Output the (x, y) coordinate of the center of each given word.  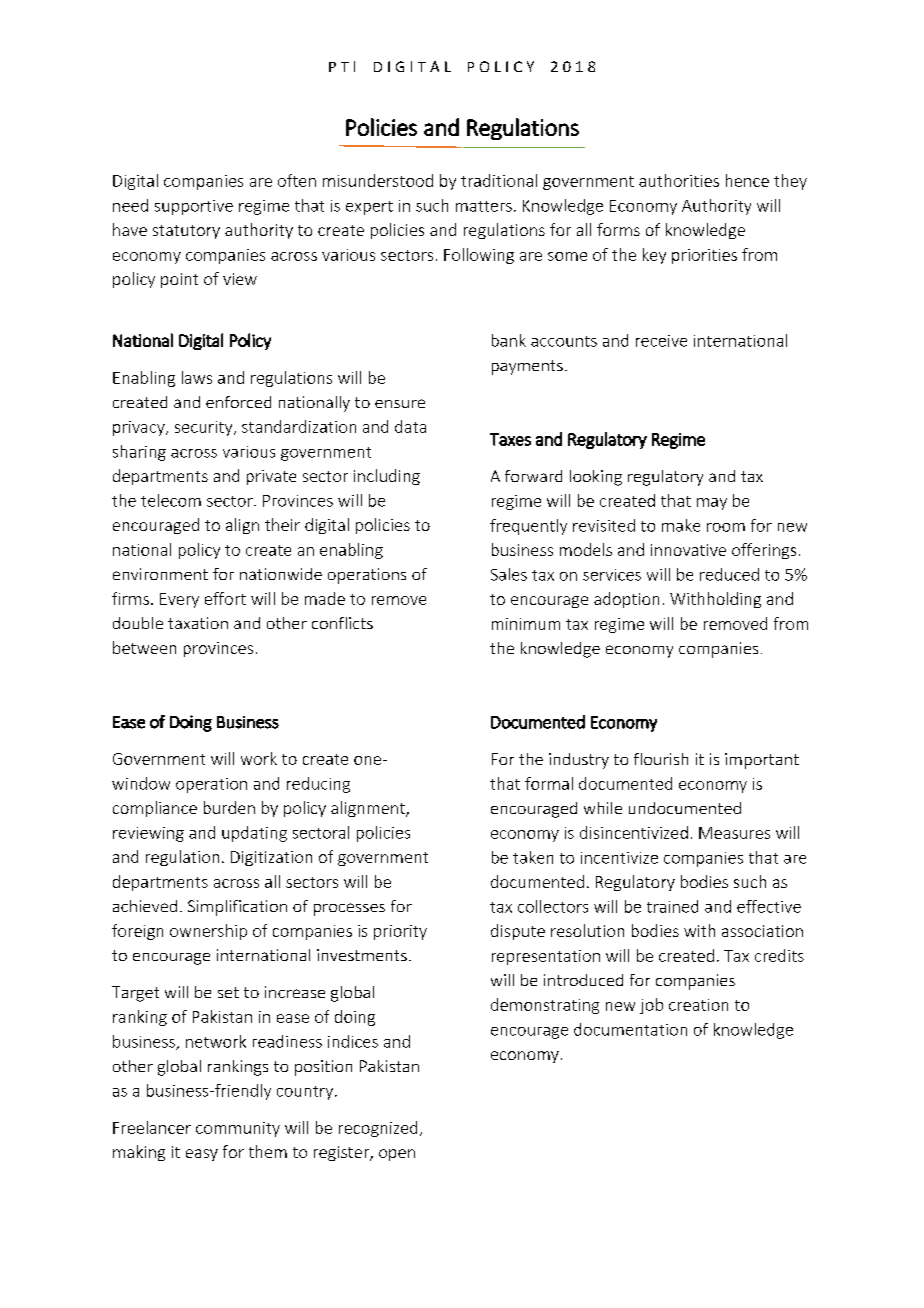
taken (533, 857)
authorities (679, 180)
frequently (528, 527)
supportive (194, 207)
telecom (171, 500)
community (238, 1129)
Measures (734, 833)
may (712, 504)
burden (229, 807)
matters (484, 206)
